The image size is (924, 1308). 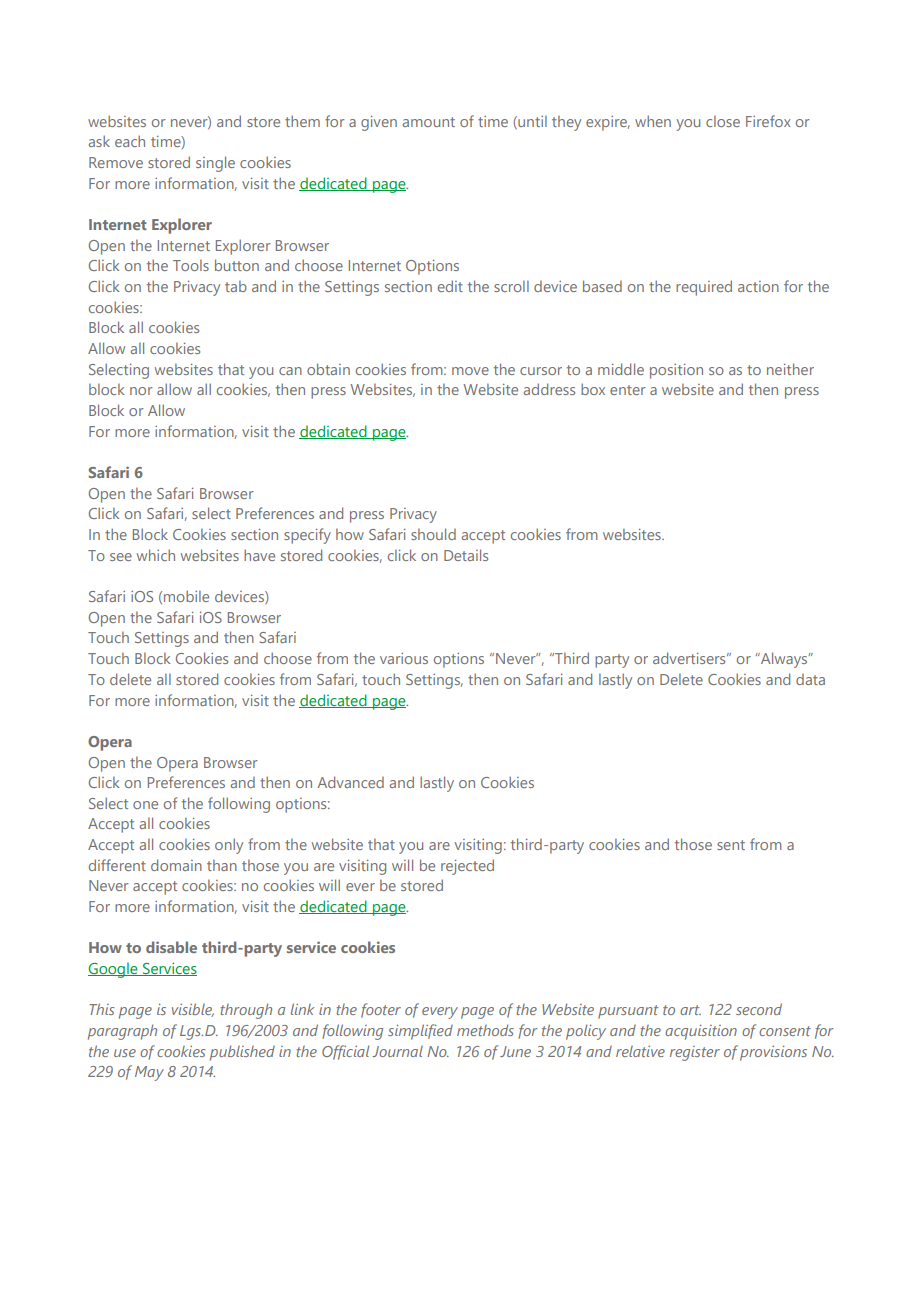 What do you see at coordinates (193, 1010) in the page?
I see `visible` at bounding box center [193, 1010].
